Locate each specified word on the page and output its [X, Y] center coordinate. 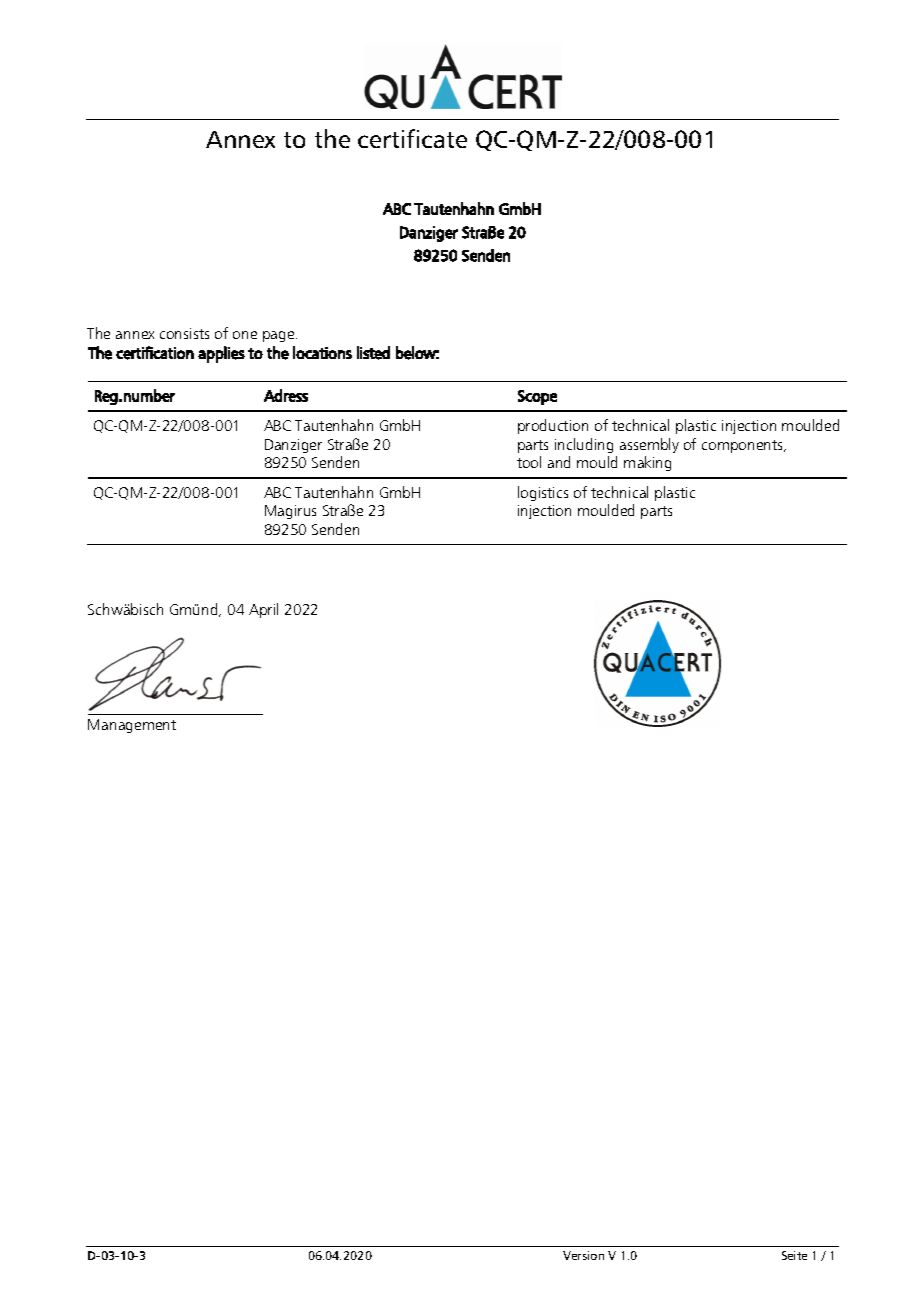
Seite [794, 1255]
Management [132, 726]
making [647, 463]
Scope [537, 397]
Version [583, 1255]
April [263, 610]
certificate [412, 138]
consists [184, 333]
